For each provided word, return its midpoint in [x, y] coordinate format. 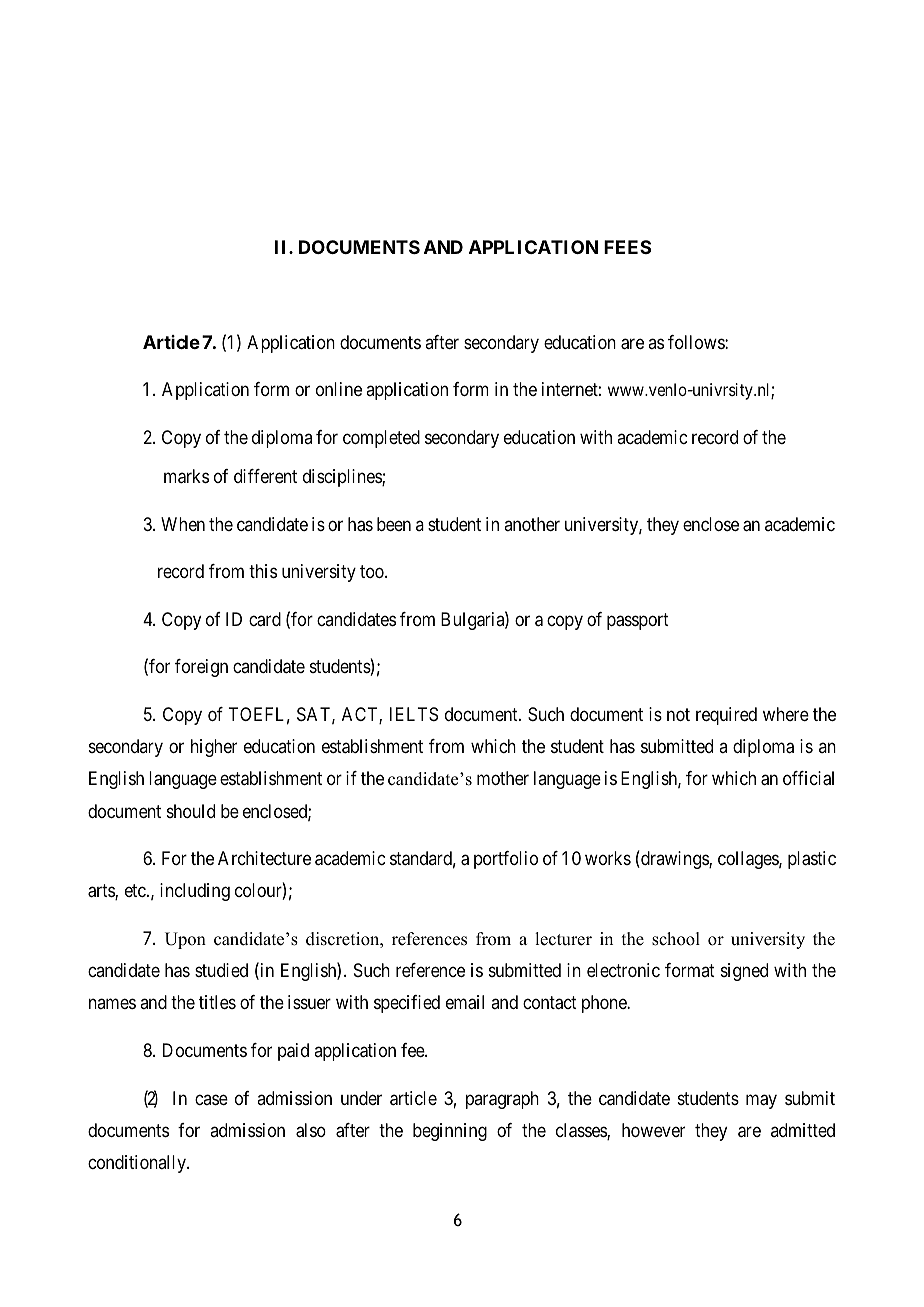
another [532, 524]
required [726, 716]
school [676, 939]
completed [381, 439]
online [339, 389]
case [211, 1099]
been [394, 524]
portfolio [506, 860]
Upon [185, 940]
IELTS [414, 714]
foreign [201, 668]
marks [186, 476]
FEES [627, 247]
